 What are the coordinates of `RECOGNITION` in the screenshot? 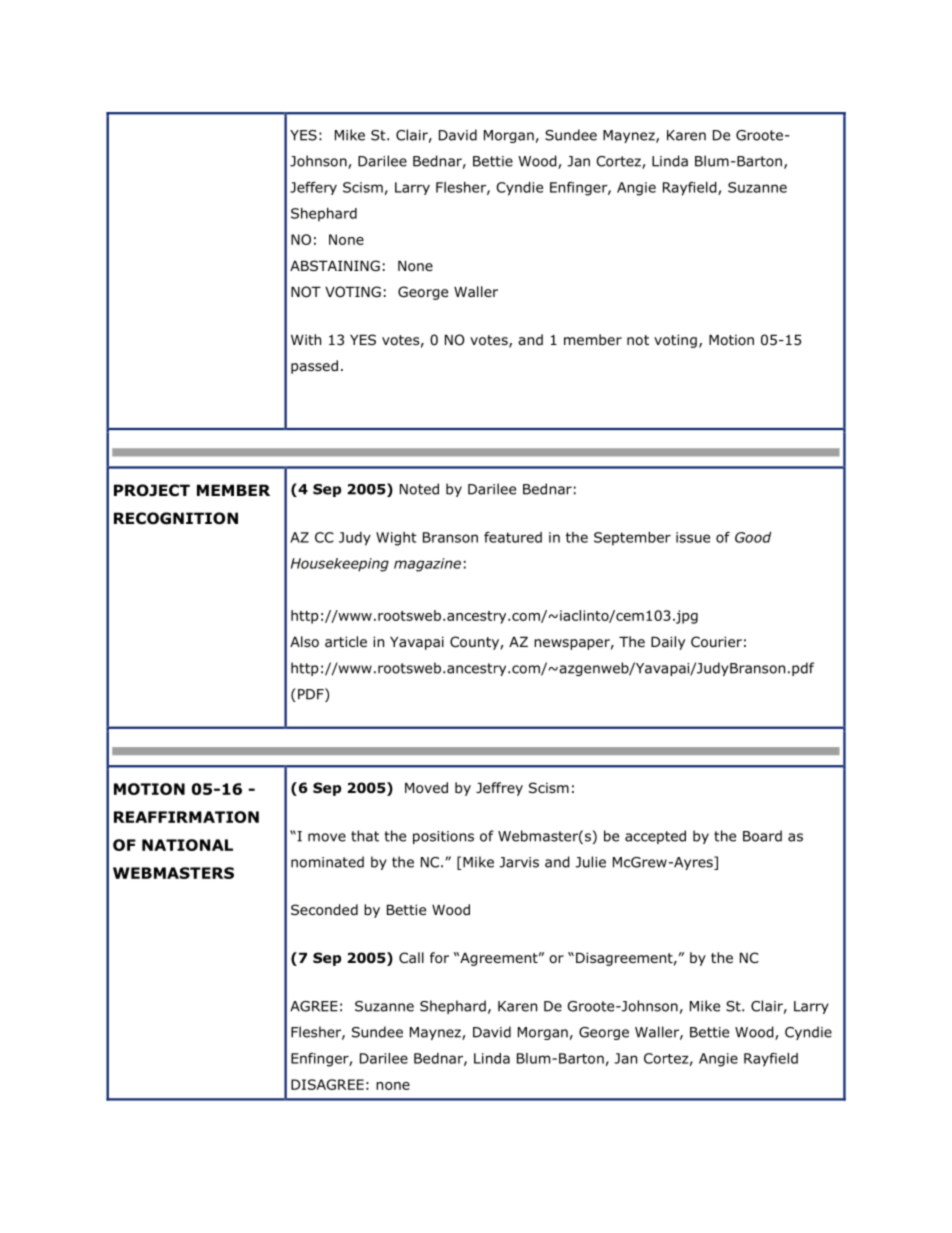 It's located at (176, 518).
